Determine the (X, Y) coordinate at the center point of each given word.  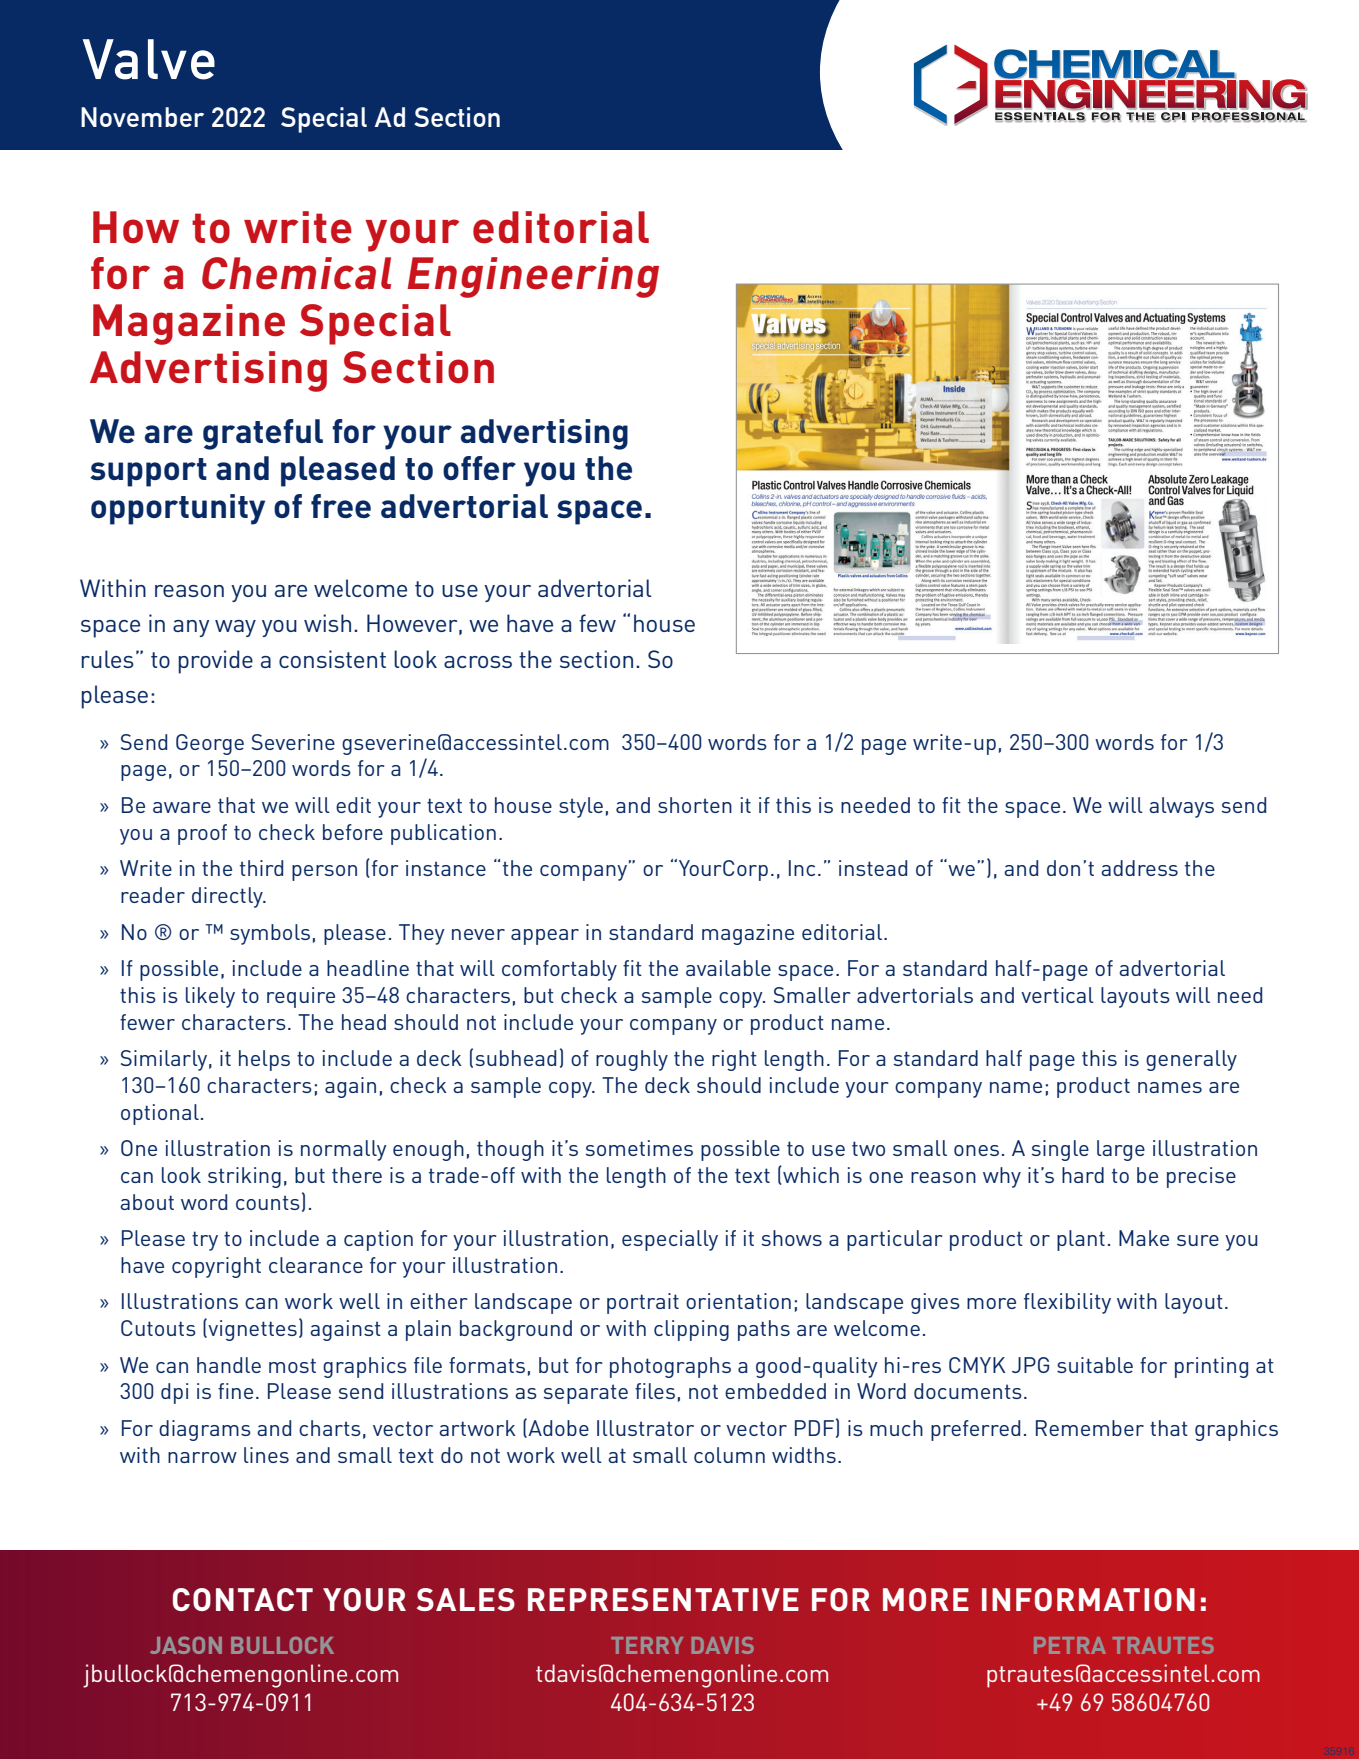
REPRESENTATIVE (663, 1599)
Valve (149, 59)
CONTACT (243, 1599)
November (142, 117)
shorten (695, 805)
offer (479, 468)
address (1139, 868)
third (261, 868)
